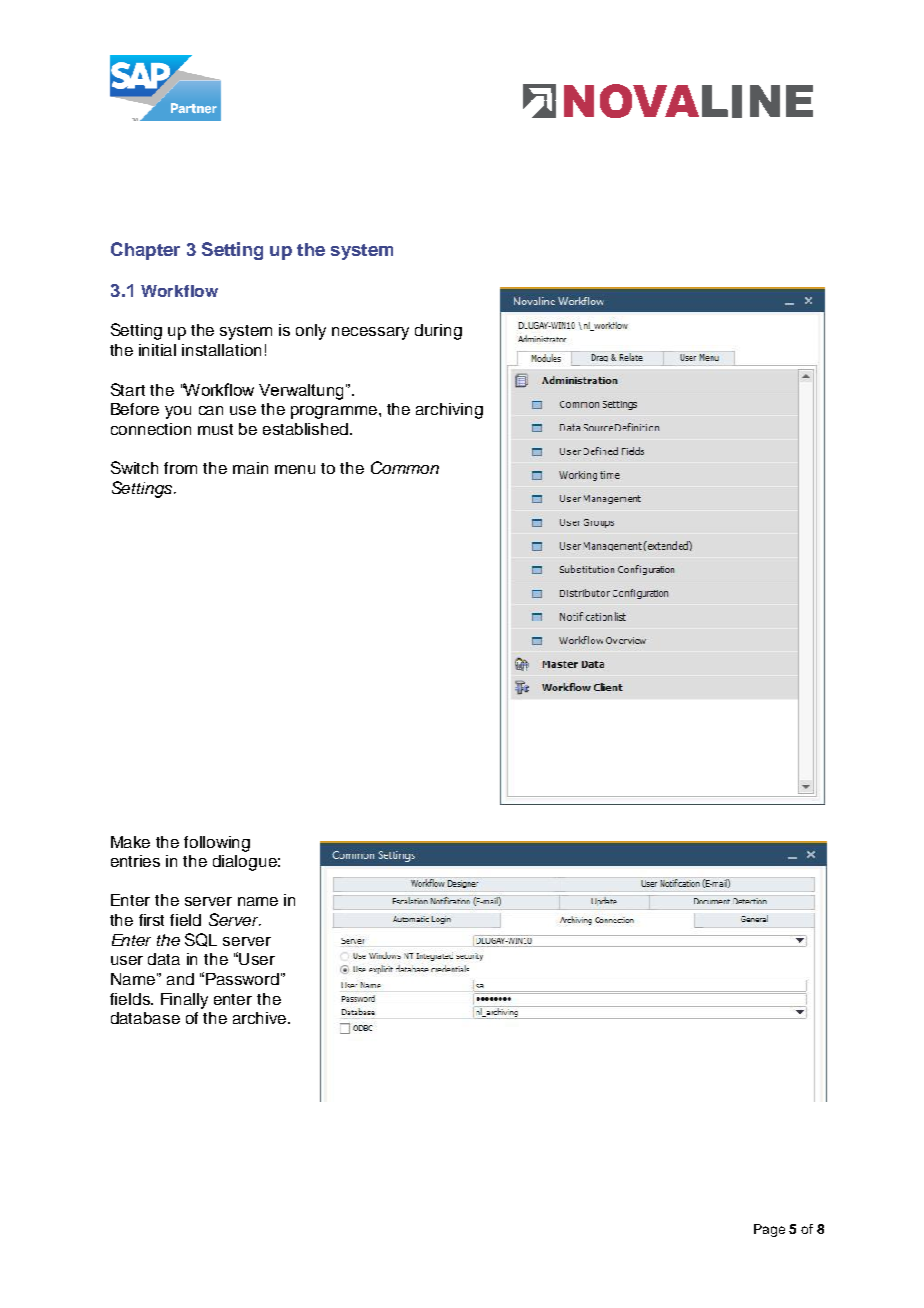 Image resolution: width=924 pixels, height=1308 pixels. Describe the element at coordinates (242, 979) in the screenshot. I see `Password` at that location.
